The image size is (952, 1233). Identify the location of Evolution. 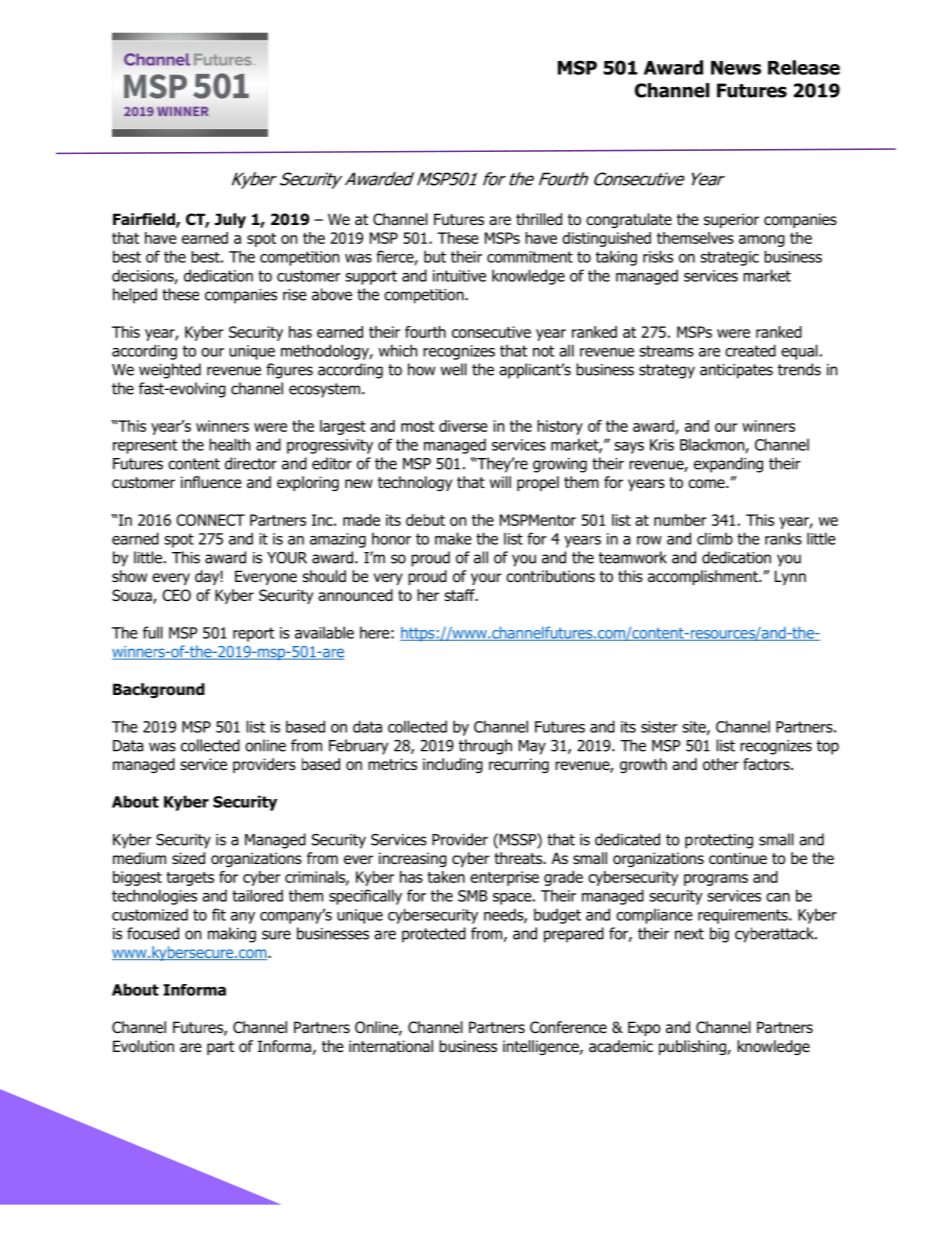
(143, 1046).
